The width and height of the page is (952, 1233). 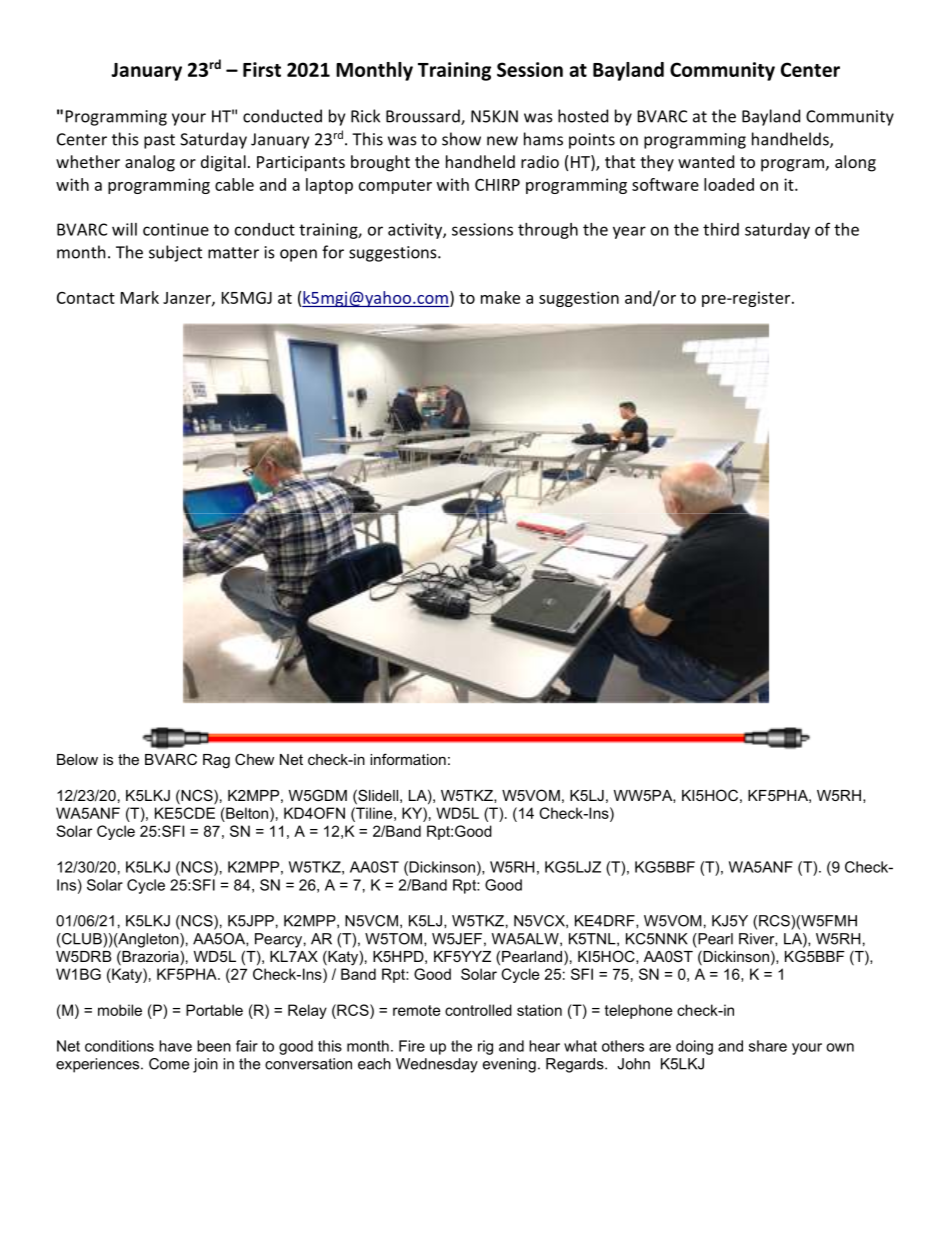 What do you see at coordinates (485, 1047) in the page?
I see `rig` at bounding box center [485, 1047].
